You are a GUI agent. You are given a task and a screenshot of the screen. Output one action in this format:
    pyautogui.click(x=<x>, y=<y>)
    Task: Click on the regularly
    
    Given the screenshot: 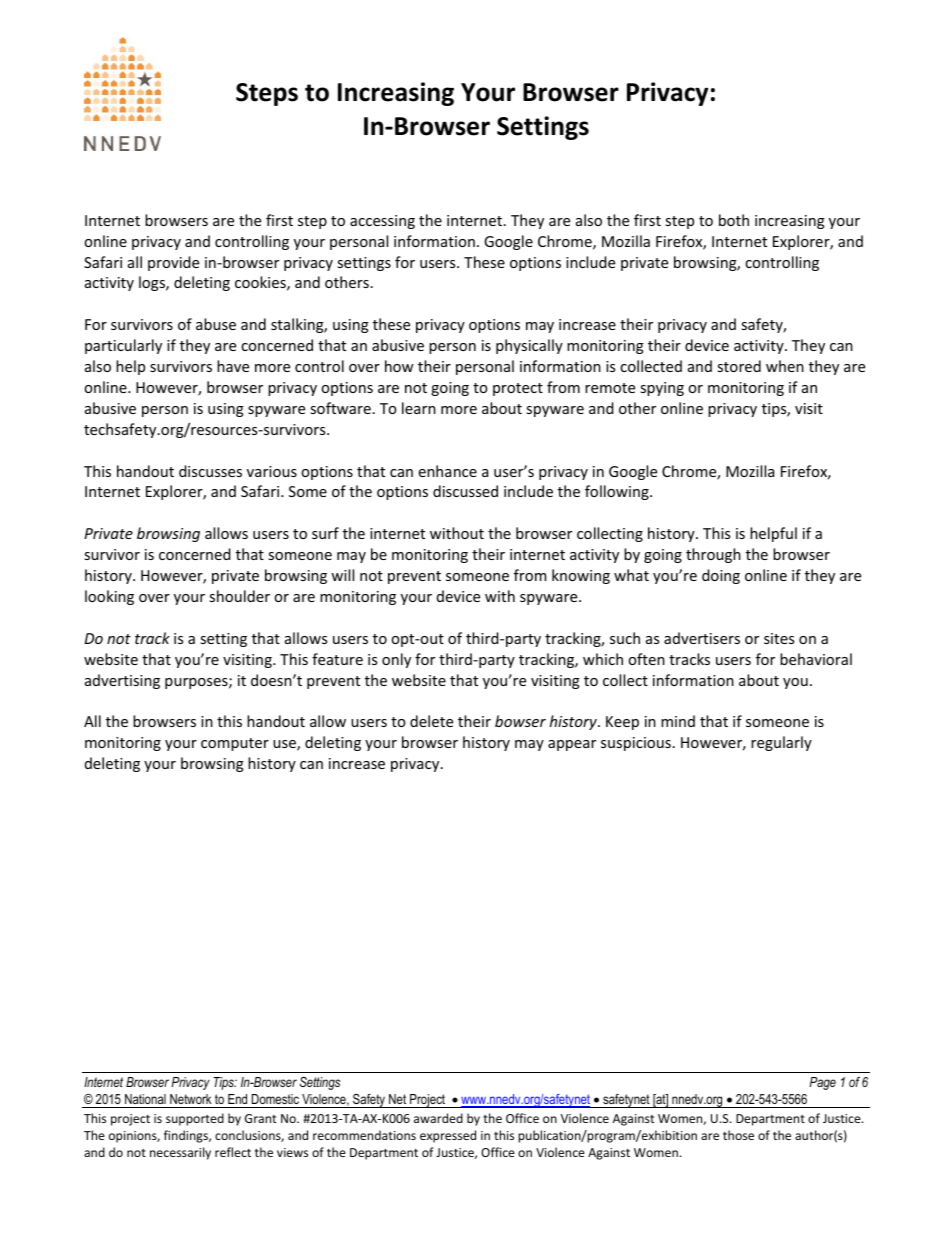 What is the action you would take?
    pyautogui.click(x=781, y=743)
